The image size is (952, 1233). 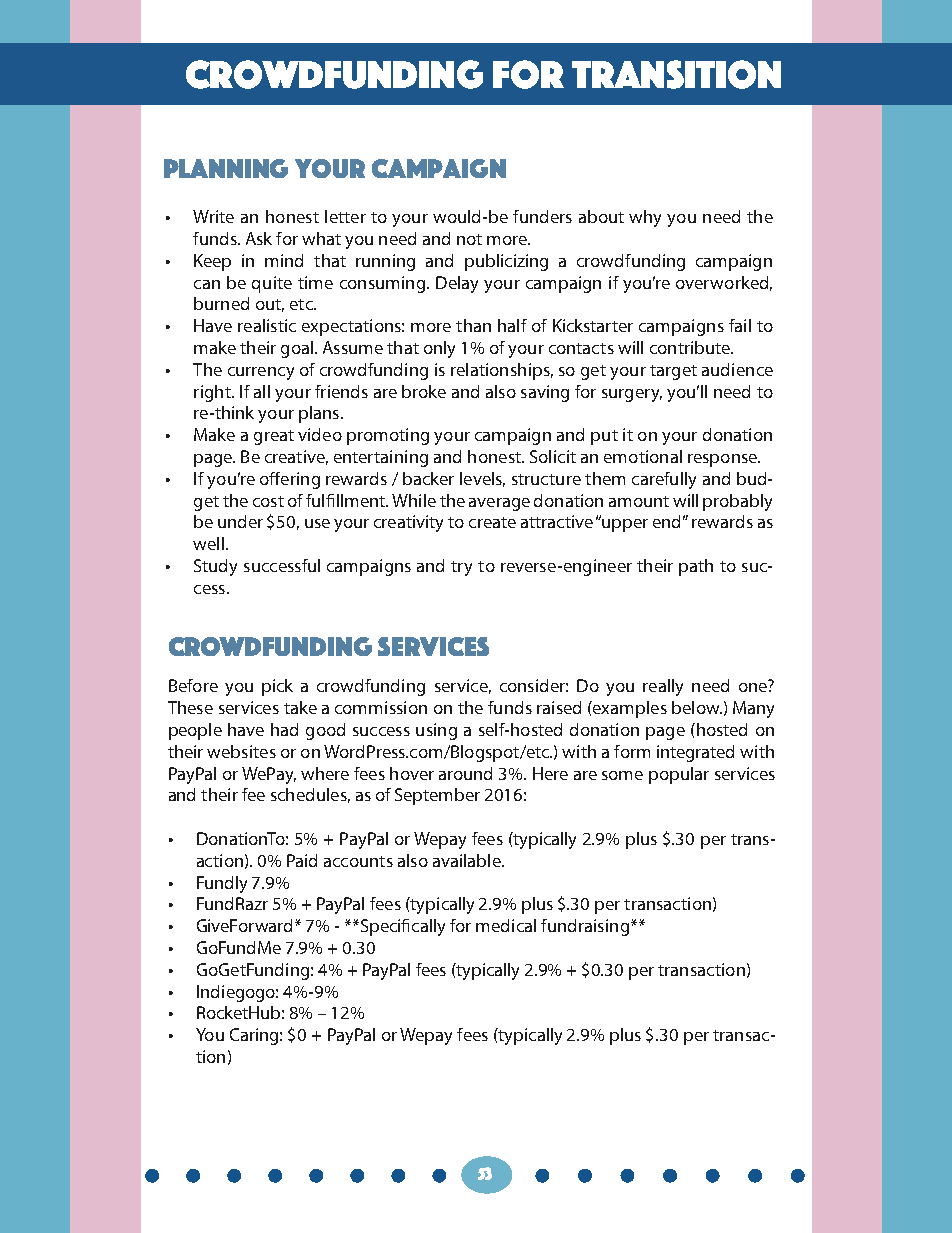 I want to click on why, so click(x=645, y=218).
